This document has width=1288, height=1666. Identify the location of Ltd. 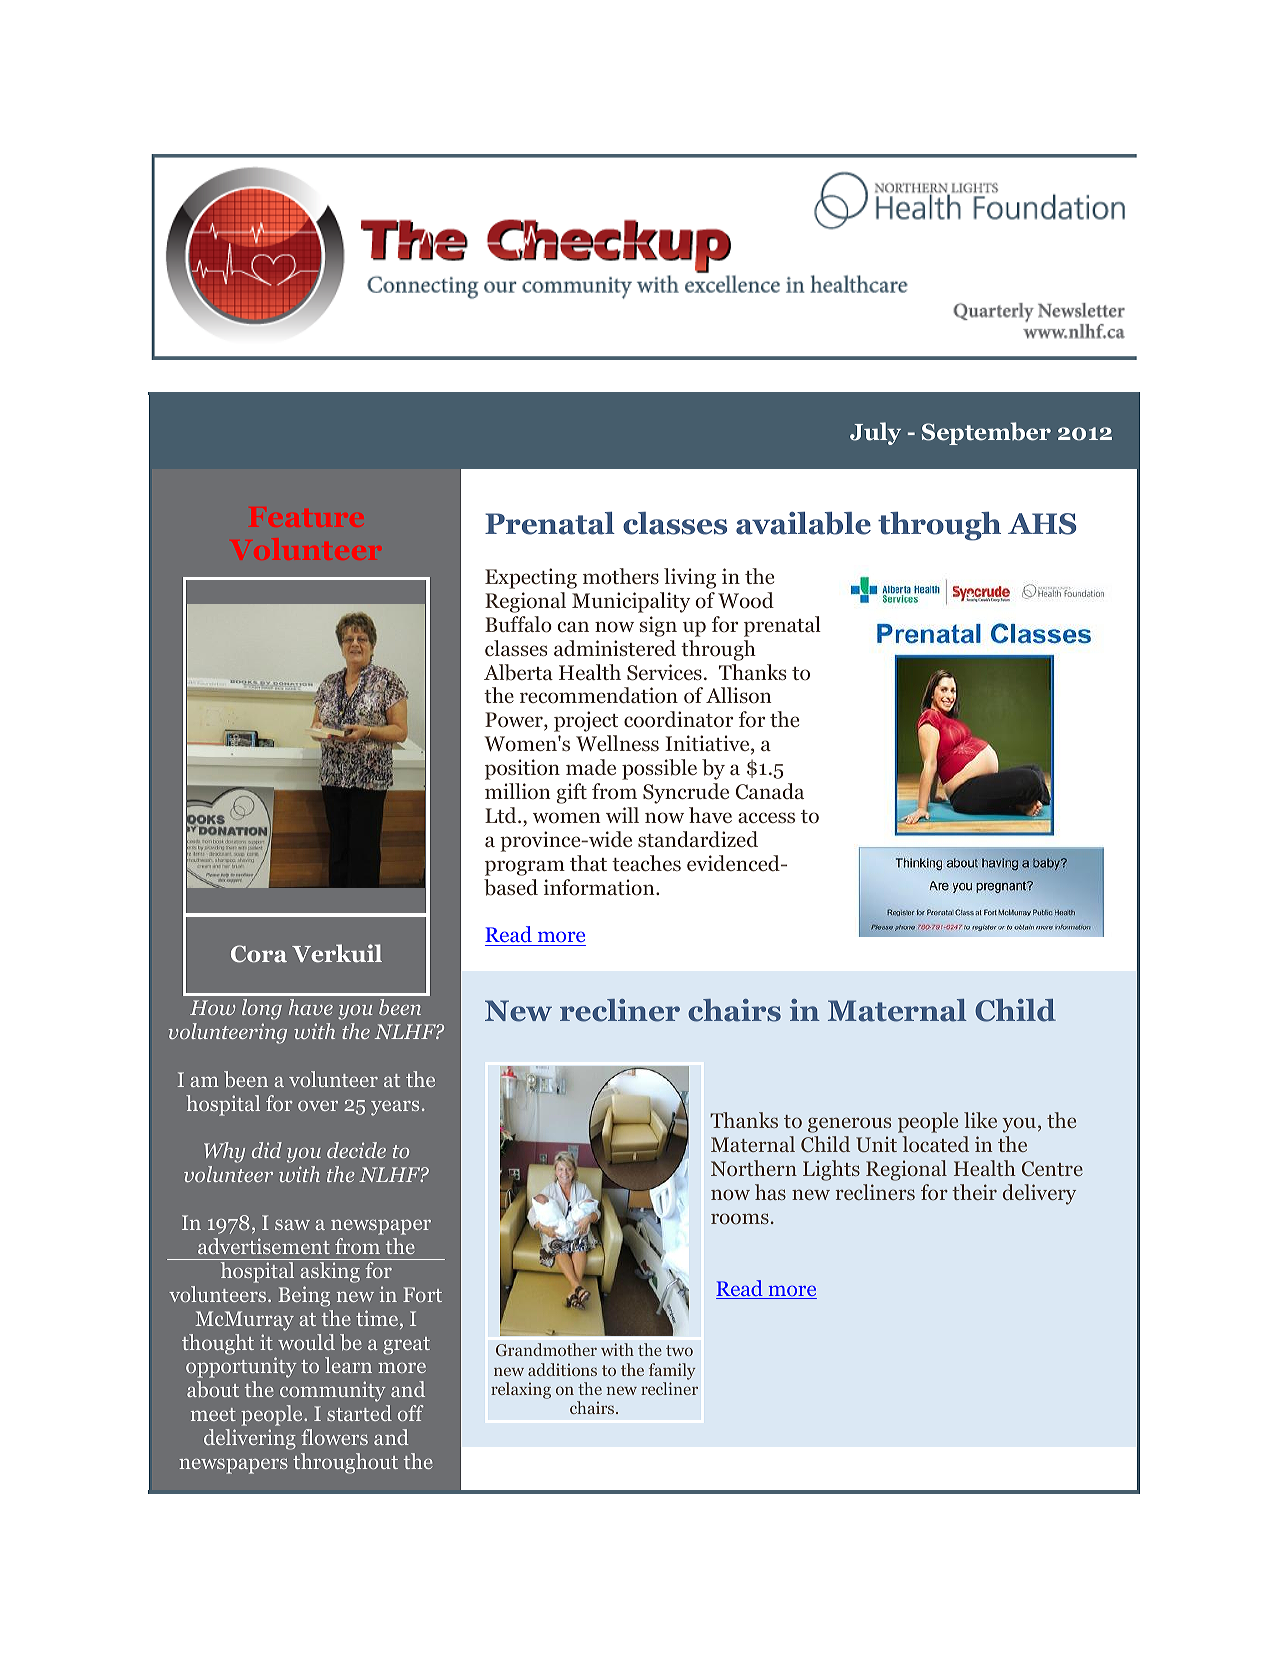
(502, 815).
